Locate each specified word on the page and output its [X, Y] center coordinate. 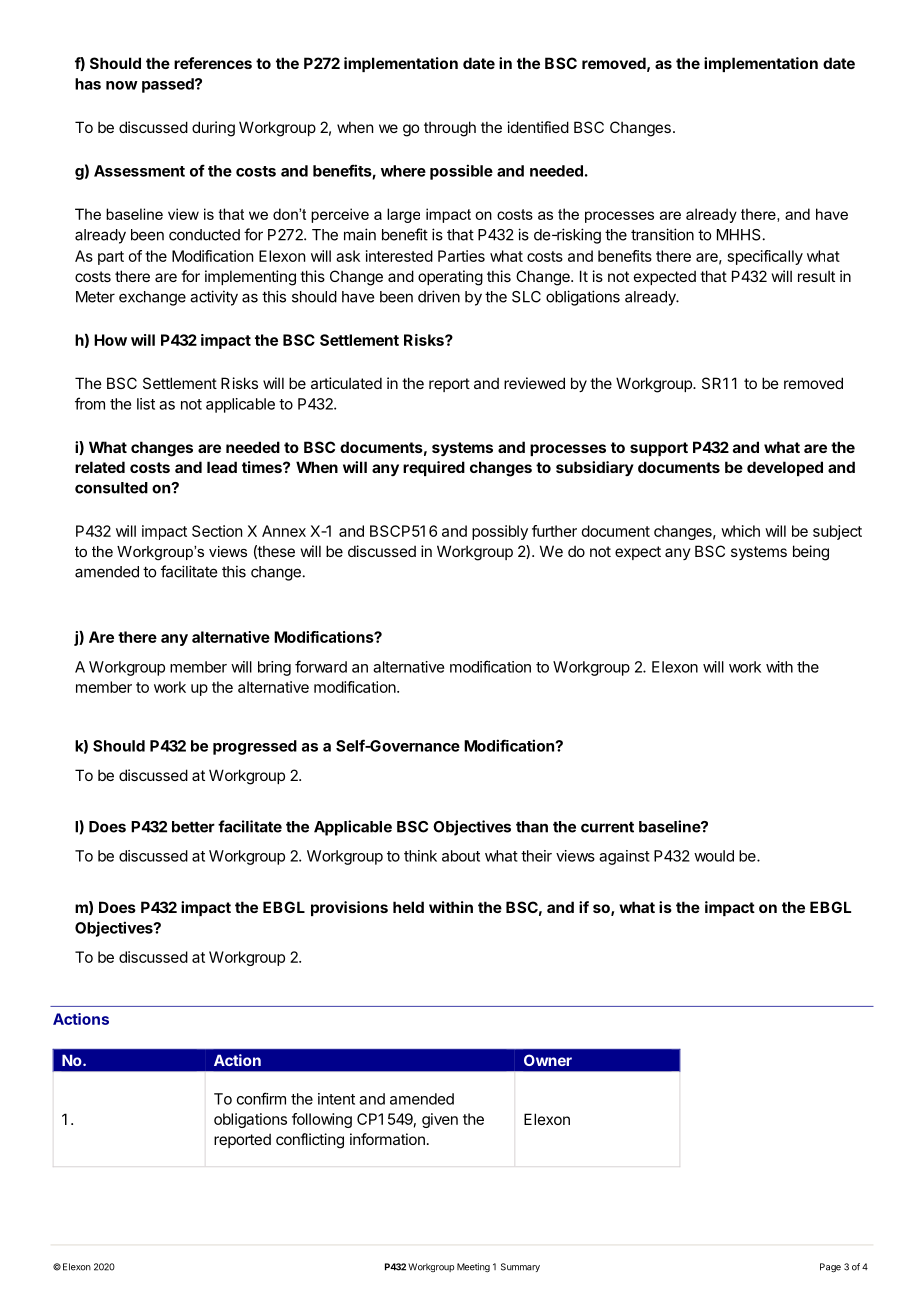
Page [830, 1268]
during [213, 129]
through [450, 129]
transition [662, 234]
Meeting [473, 1267]
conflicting [310, 1141]
